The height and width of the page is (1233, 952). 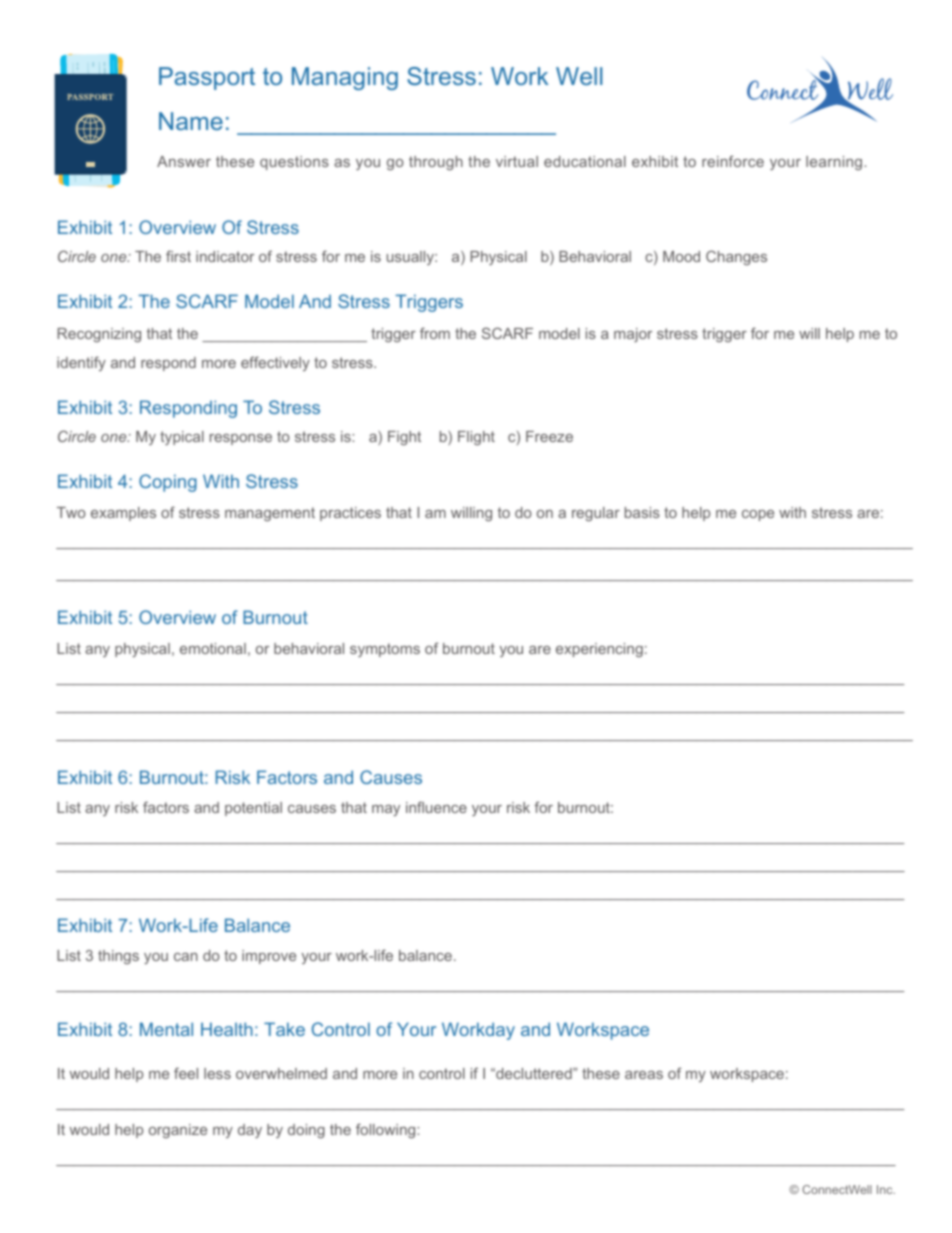 I want to click on Changes, so click(x=736, y=257).
